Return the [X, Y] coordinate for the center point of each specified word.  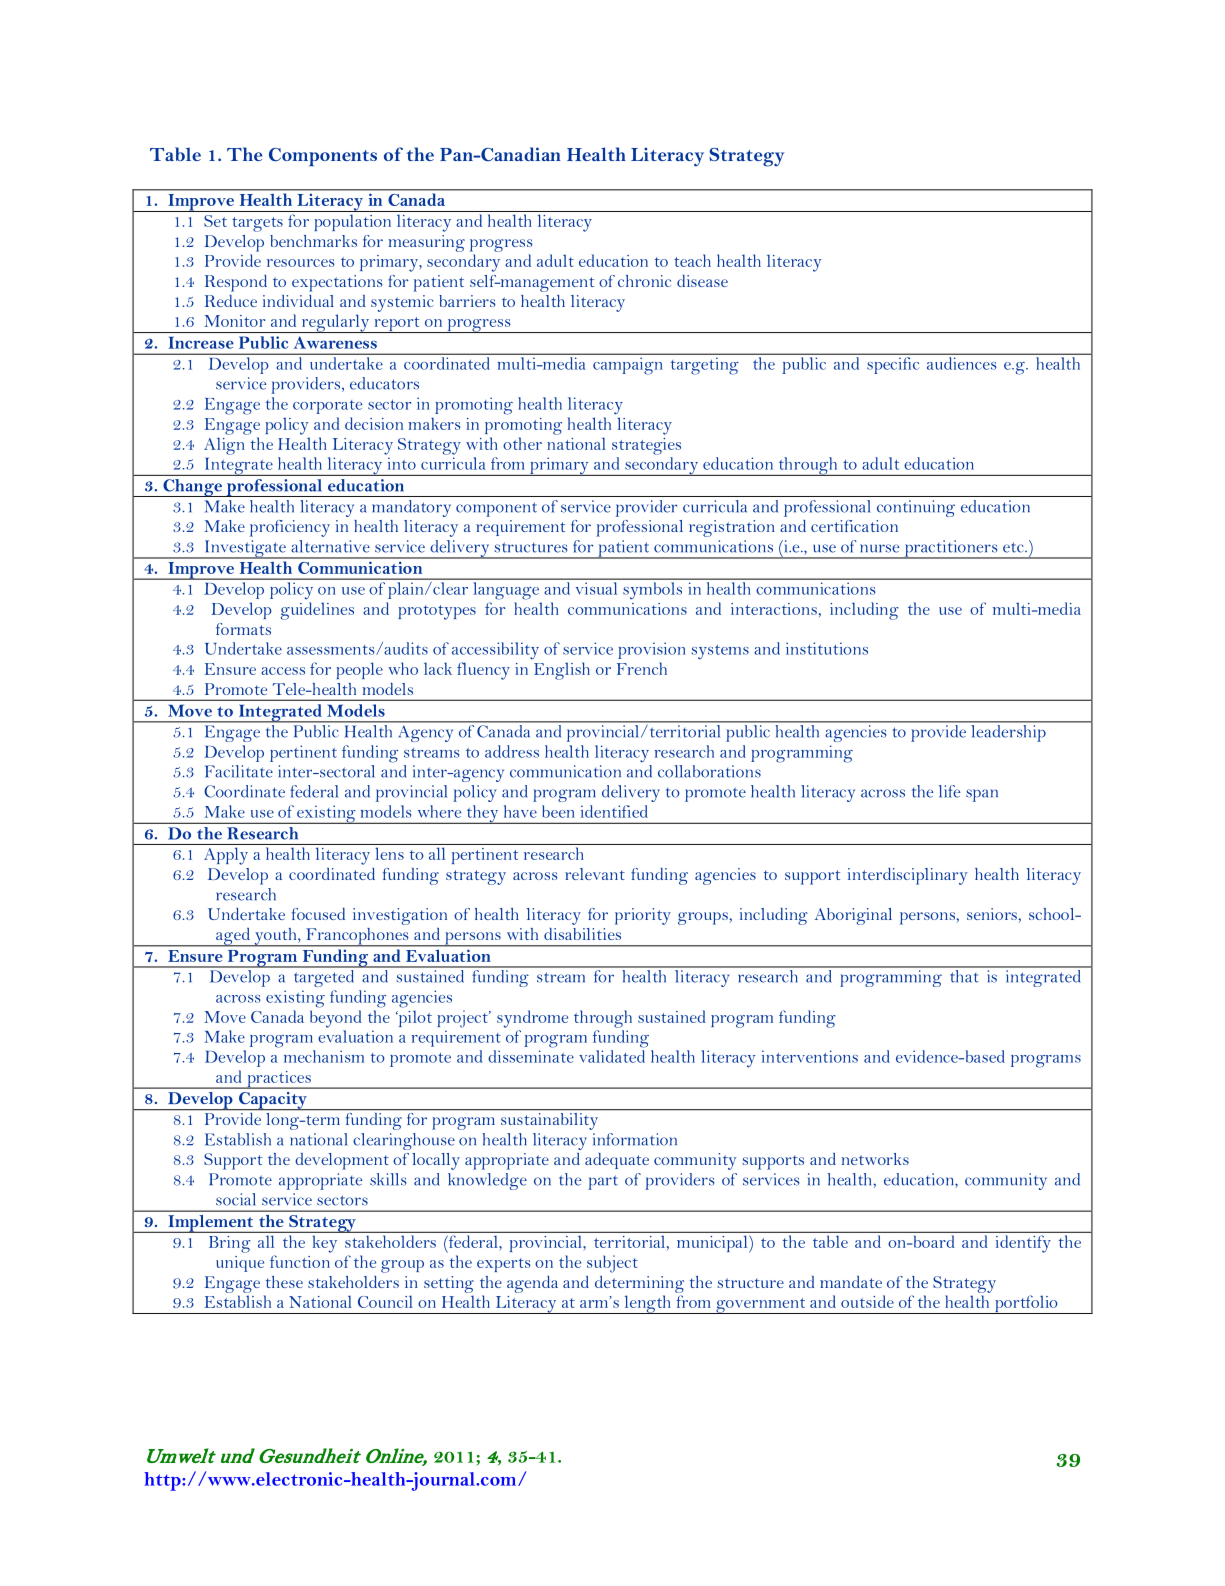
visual [596, 588]
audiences [961, 363]
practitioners [951, 549]
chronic [644, 281]
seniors [993, 914]
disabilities [582, 934]
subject [612, 1264]
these [284, 1282]
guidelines [317, 611]
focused [318, 914]
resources [301, 263]
